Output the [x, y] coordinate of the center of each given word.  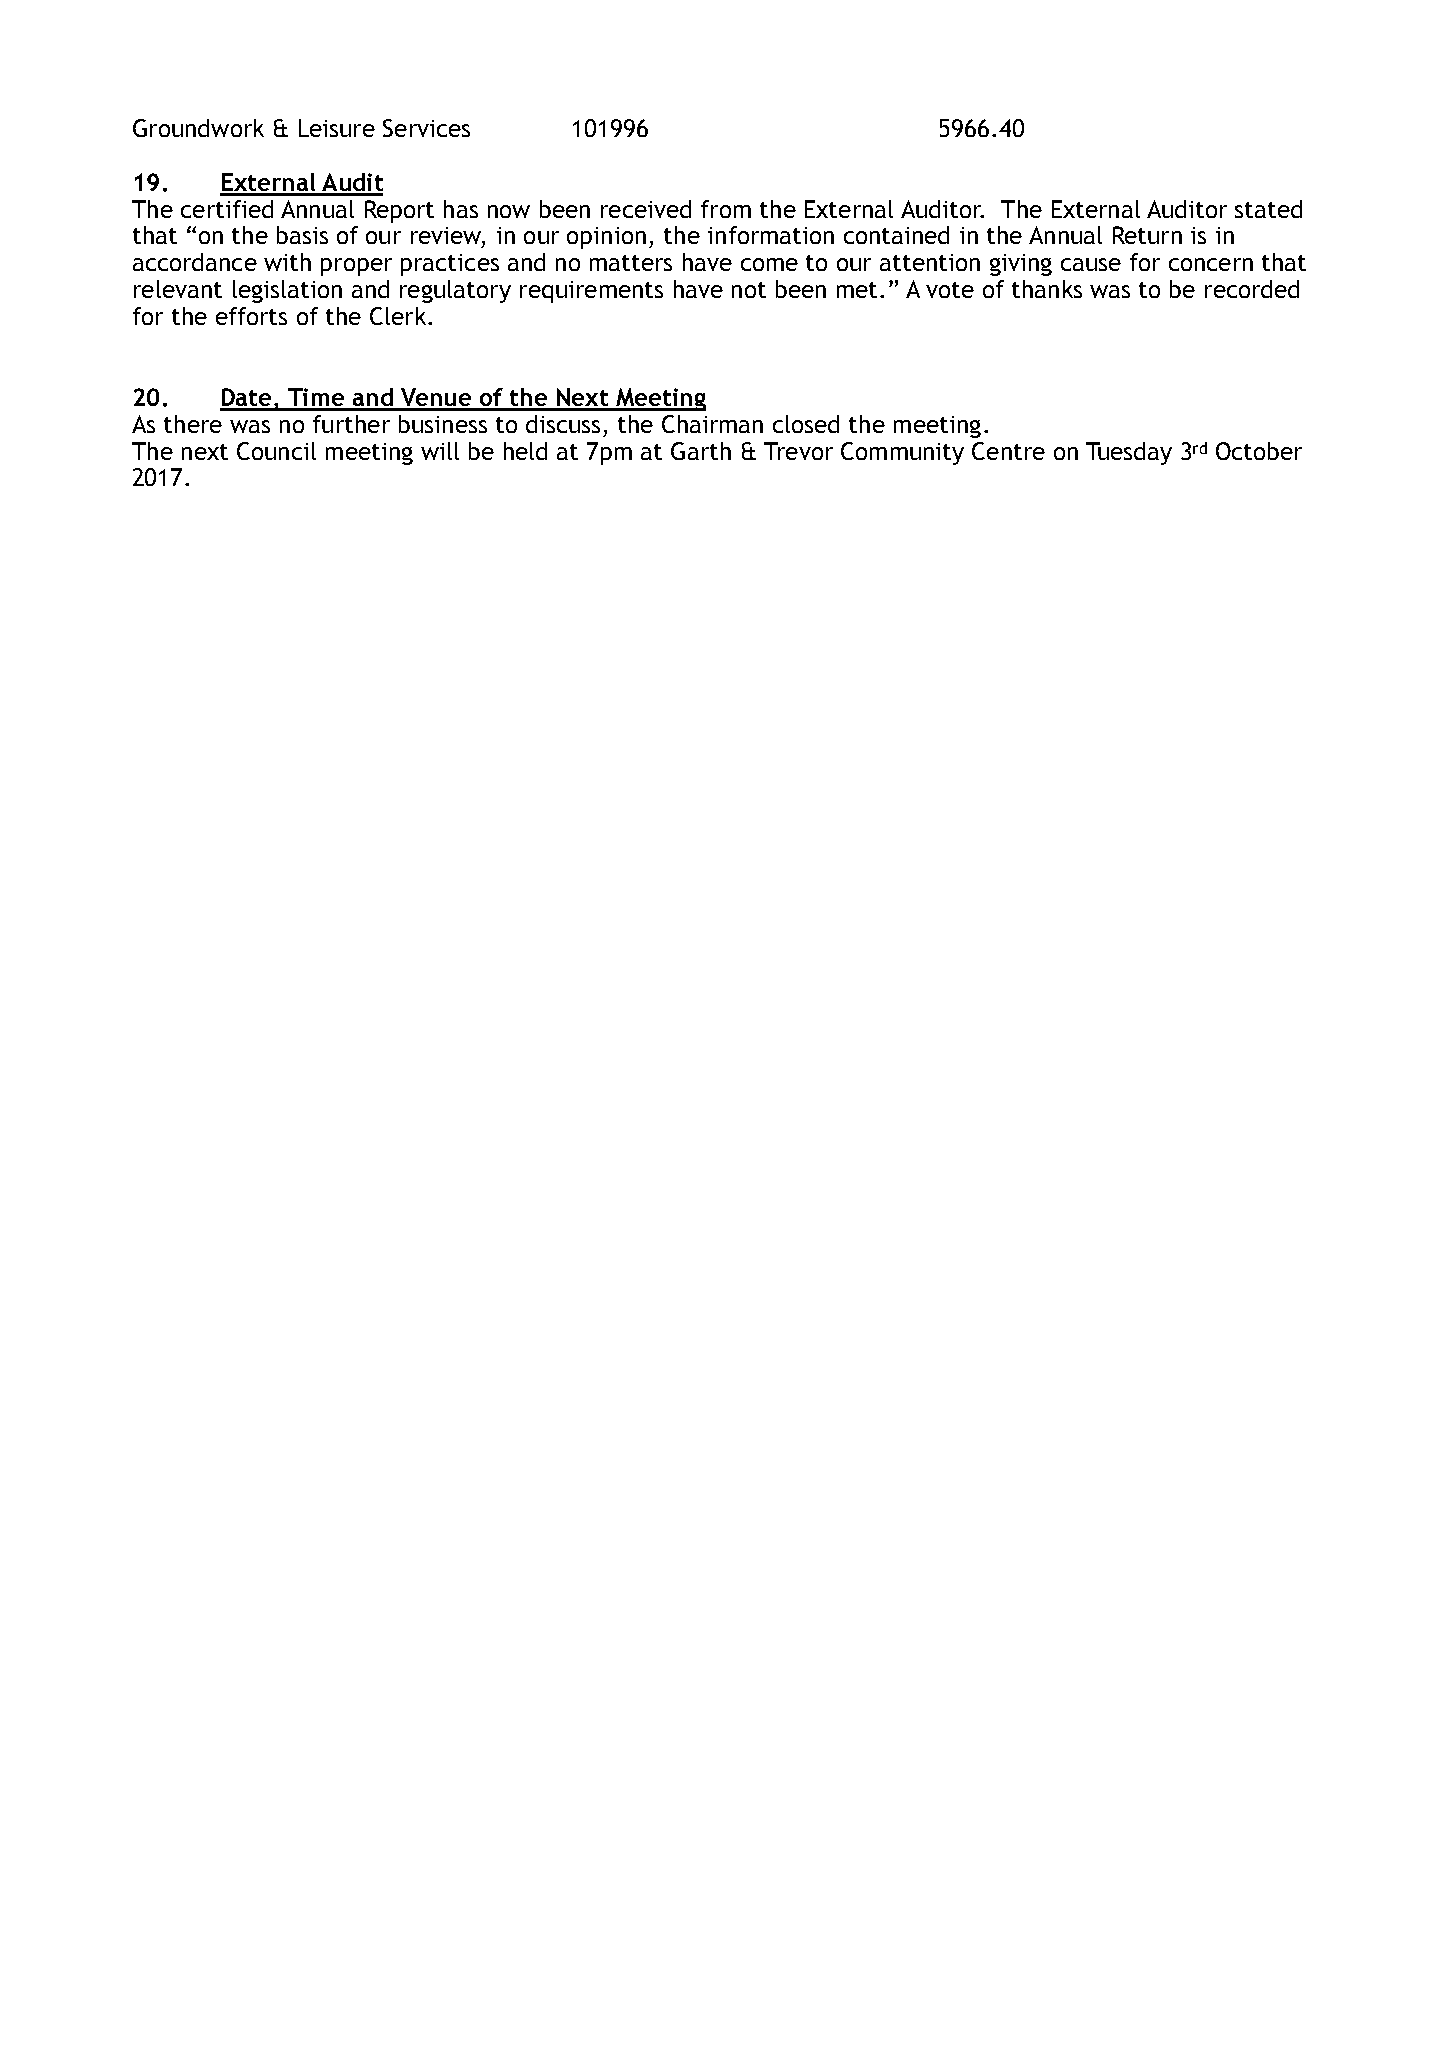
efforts [251, 316]
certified [227, 209]
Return [1147, 235]
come [769, 264]
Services [426, 128]
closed [806, 424]
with [287, 262]
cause [1091, 264]
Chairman [712, 424]
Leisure [337, 128]
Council [276, 451]
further [351, 424]
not [749, 290]
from [726, 209]
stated [1268, 209]
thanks [1047, 289]
